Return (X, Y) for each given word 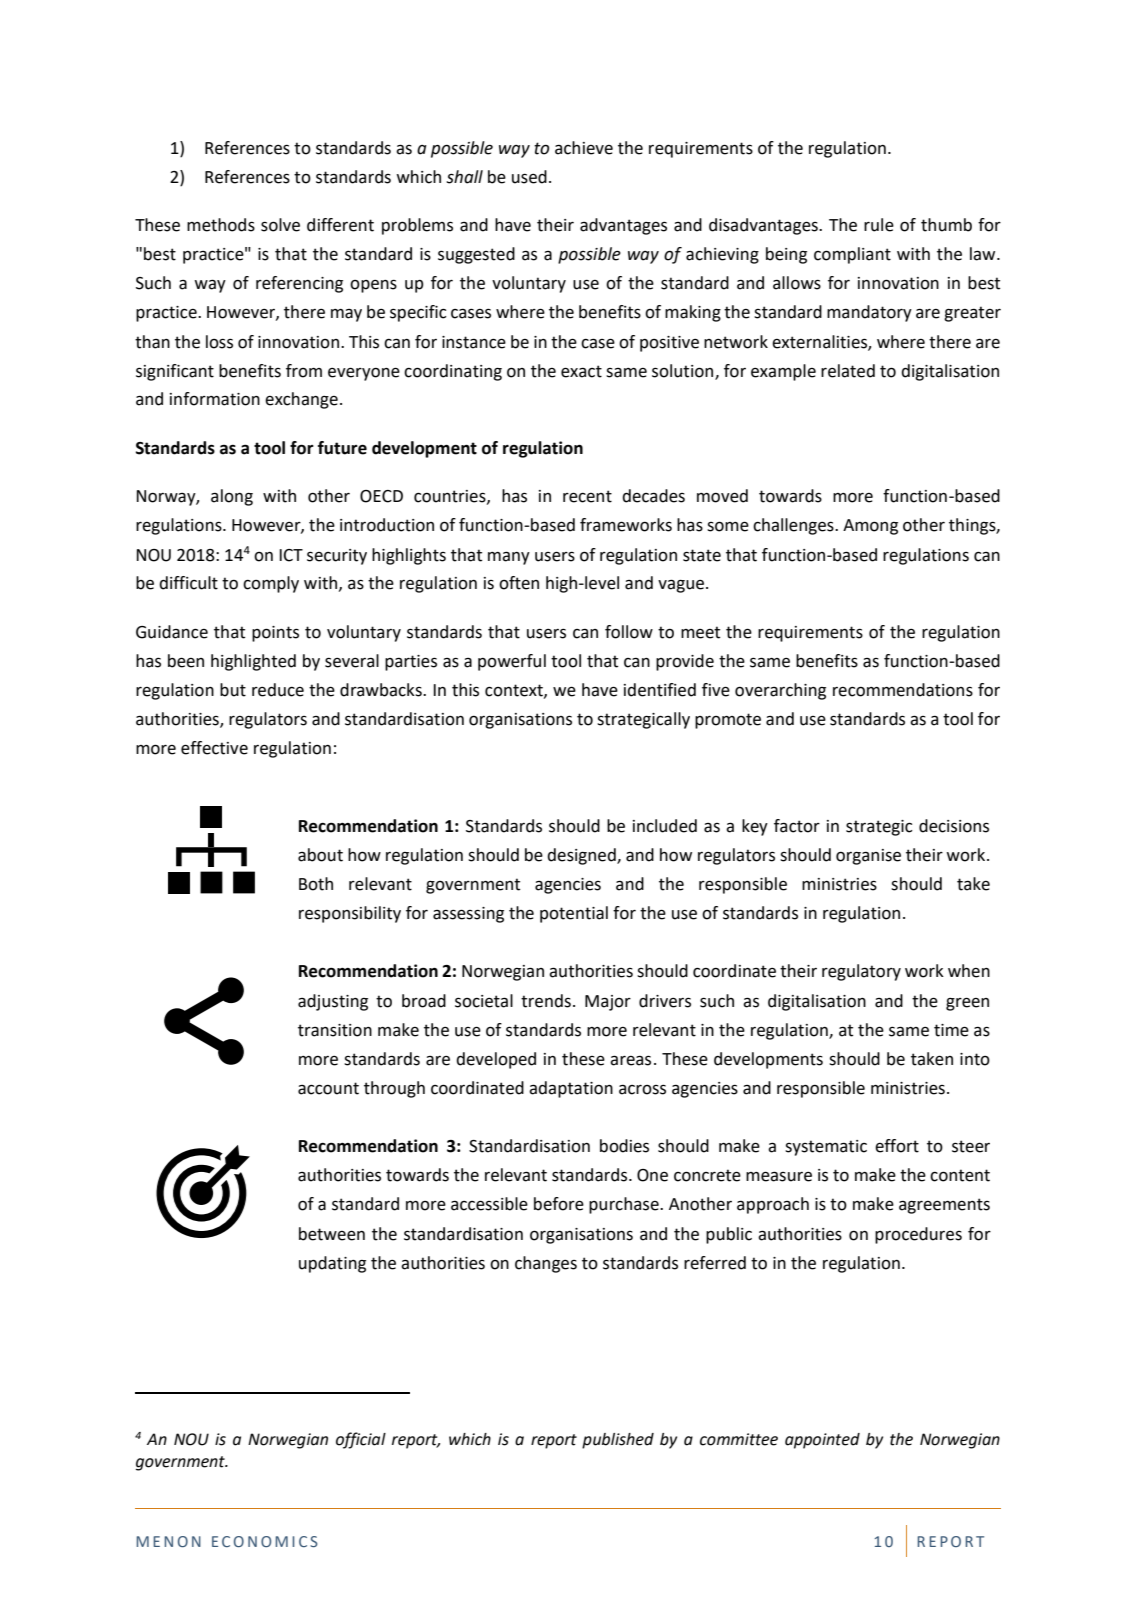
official (361, 1440)
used (529, 177)
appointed (822, 1441)
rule (879, 225)
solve (280, 225)
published (618, 1441)
